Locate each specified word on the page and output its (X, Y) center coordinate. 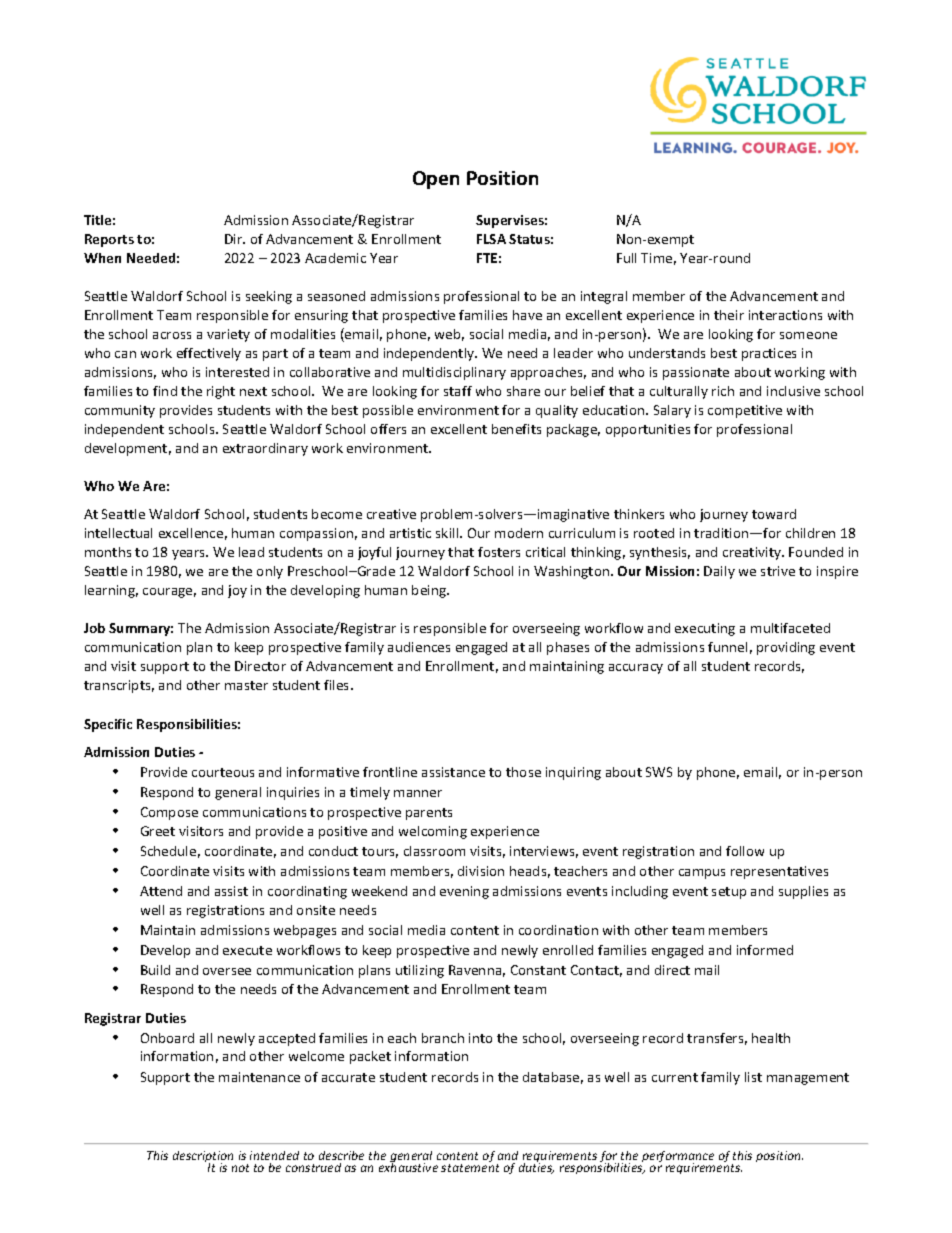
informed (765, 950)
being (430, 591)
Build (155, 970)
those (523, 772)
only (270, 572)
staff (458, 391)
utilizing (420, 971)
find (165, 391)
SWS (659, 772)
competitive (745, 411)
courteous (223, 772)
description (203, 1158)
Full (626, 258)
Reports (109, 240)
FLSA (491, 239)
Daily (719, 572)
